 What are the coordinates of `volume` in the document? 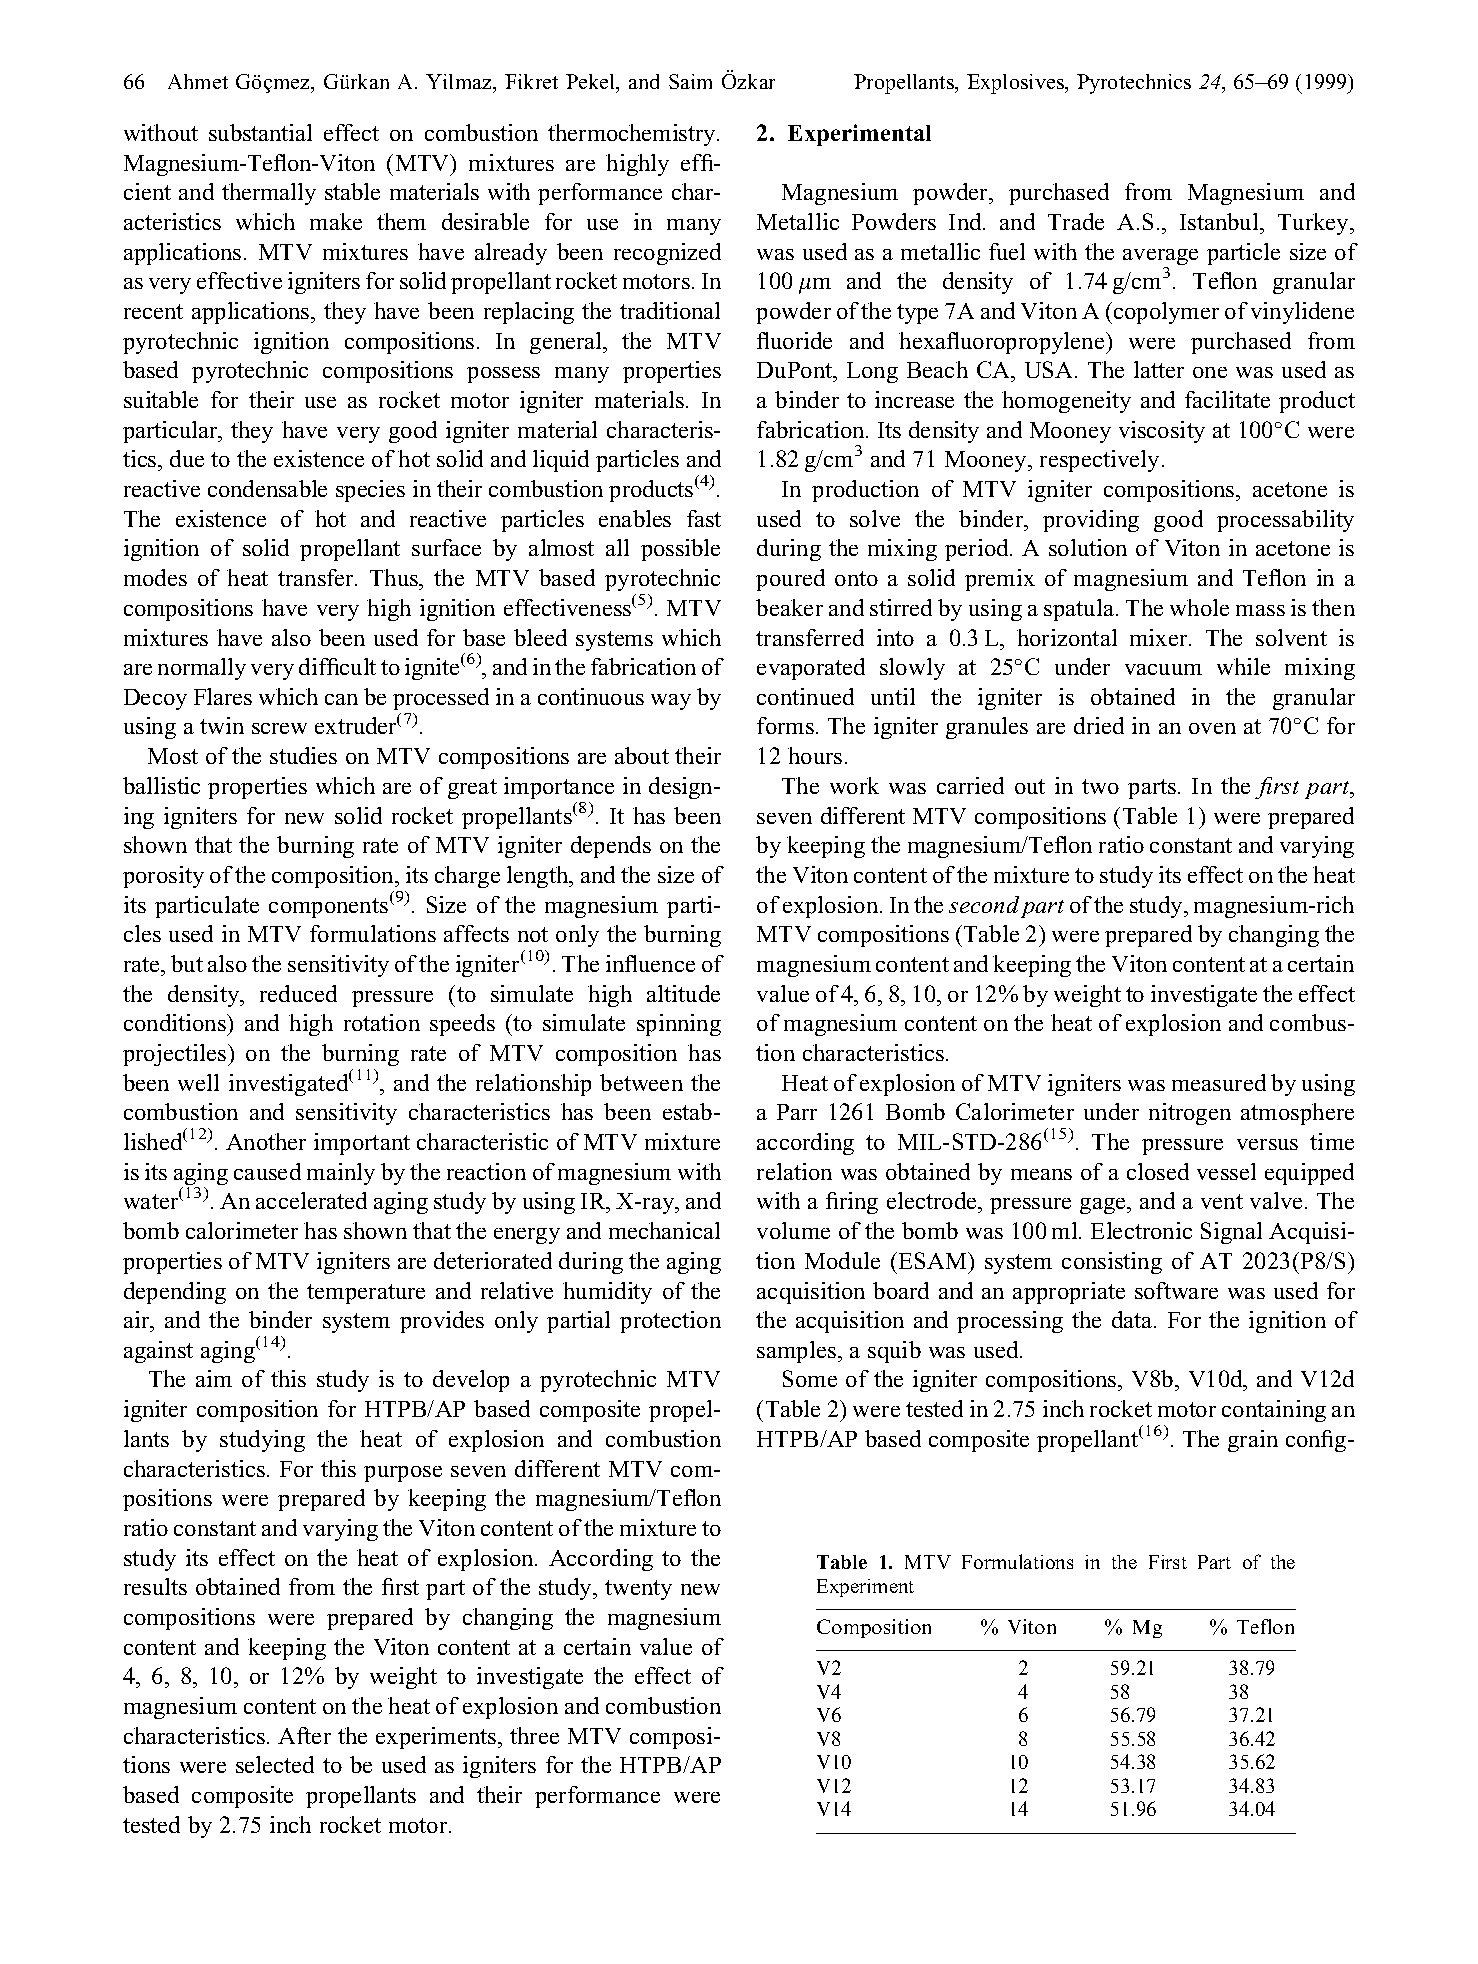 It's located at (793, 1230).
